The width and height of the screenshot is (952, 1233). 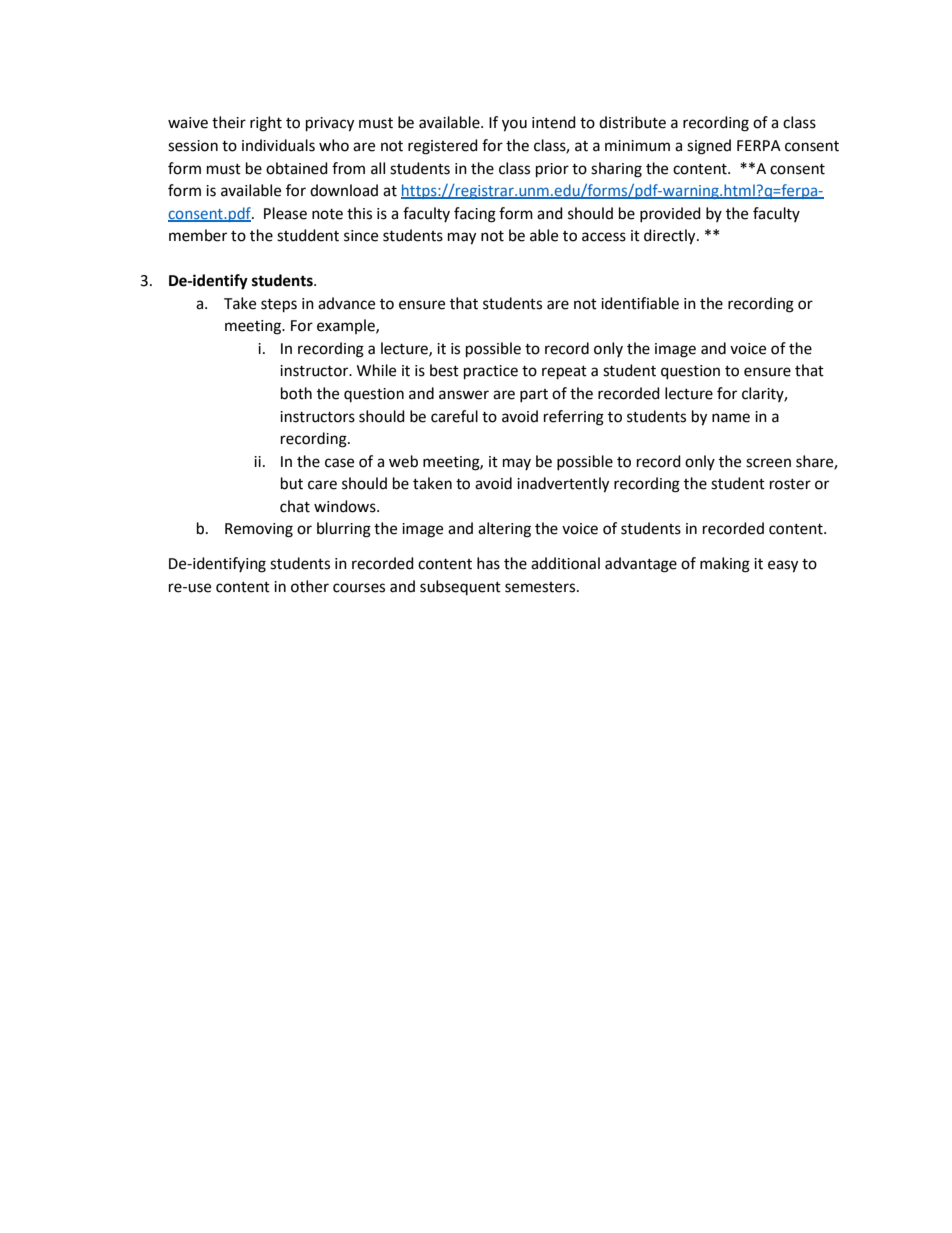 I want to click on you, so click(x=514, y=125).
